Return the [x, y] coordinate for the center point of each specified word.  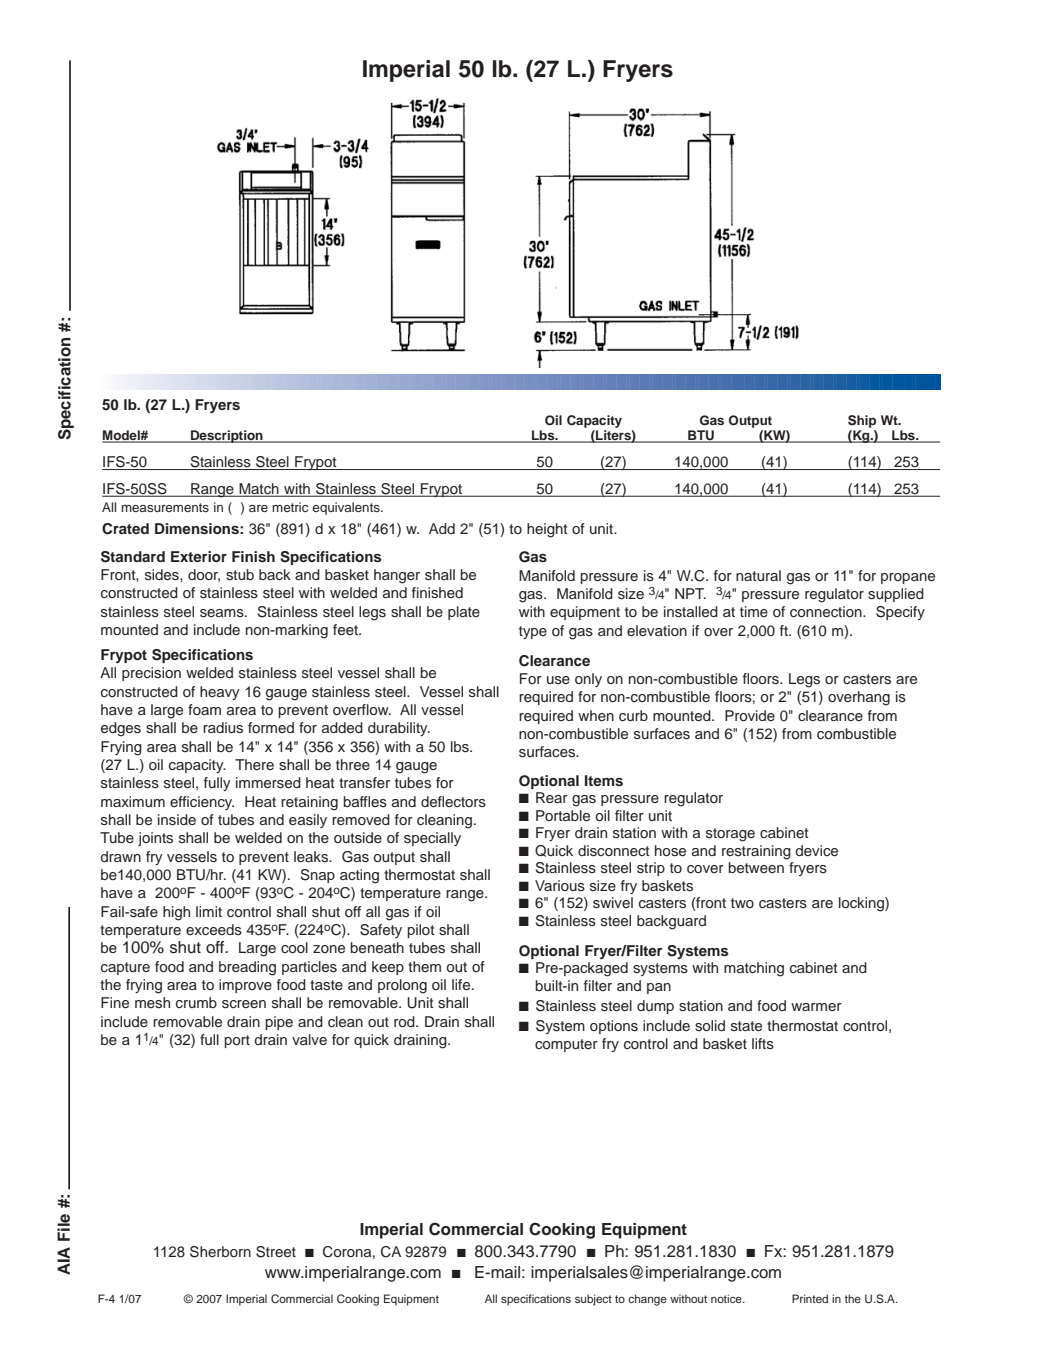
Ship [862, 421]
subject [593, 1300]
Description [227, 436]
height [547, 530]
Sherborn [220, 1252]
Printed [810, 1298]
